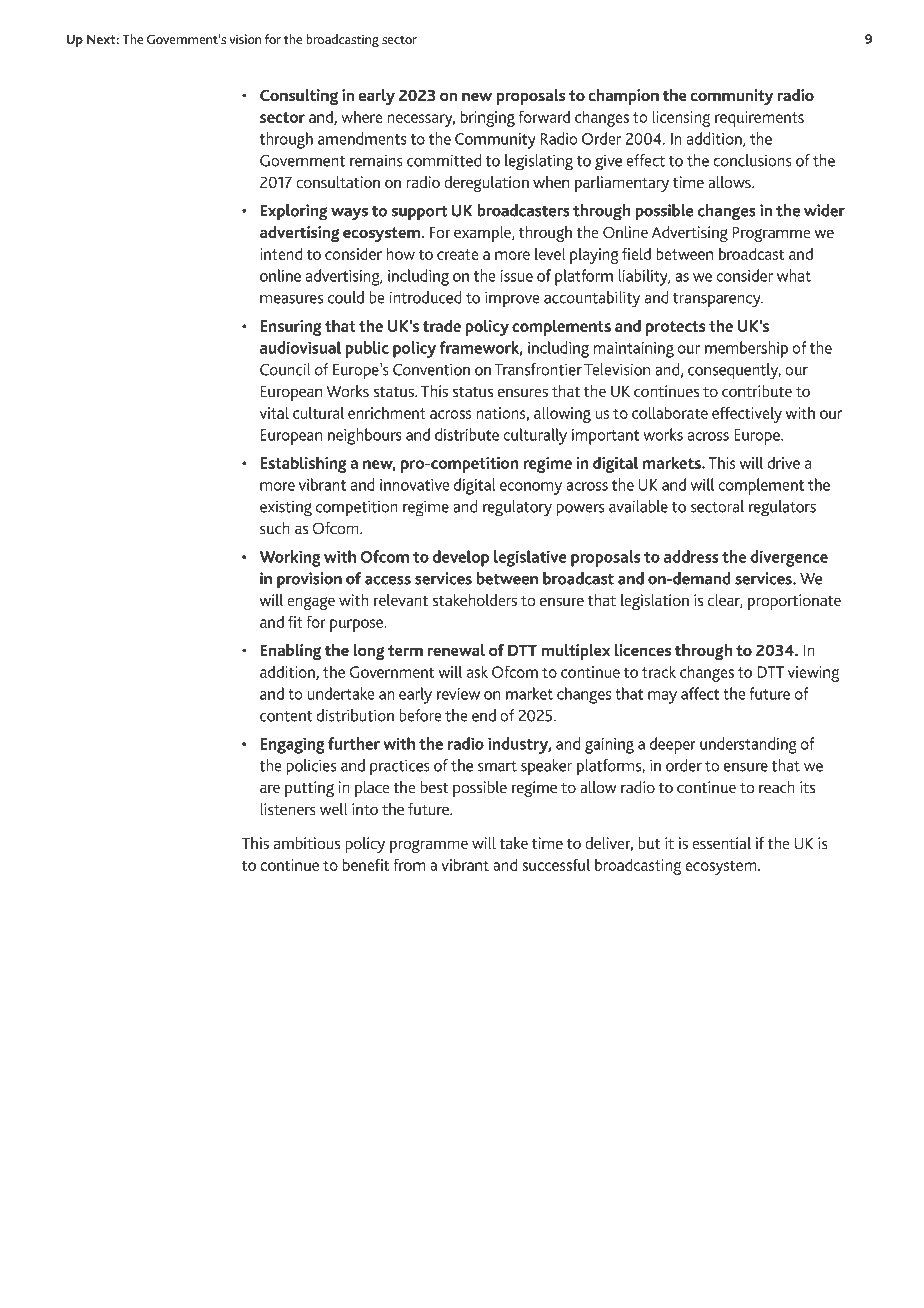 This screenshot has width=924, height=1308. I want to click on economy, so click(531, 488).
